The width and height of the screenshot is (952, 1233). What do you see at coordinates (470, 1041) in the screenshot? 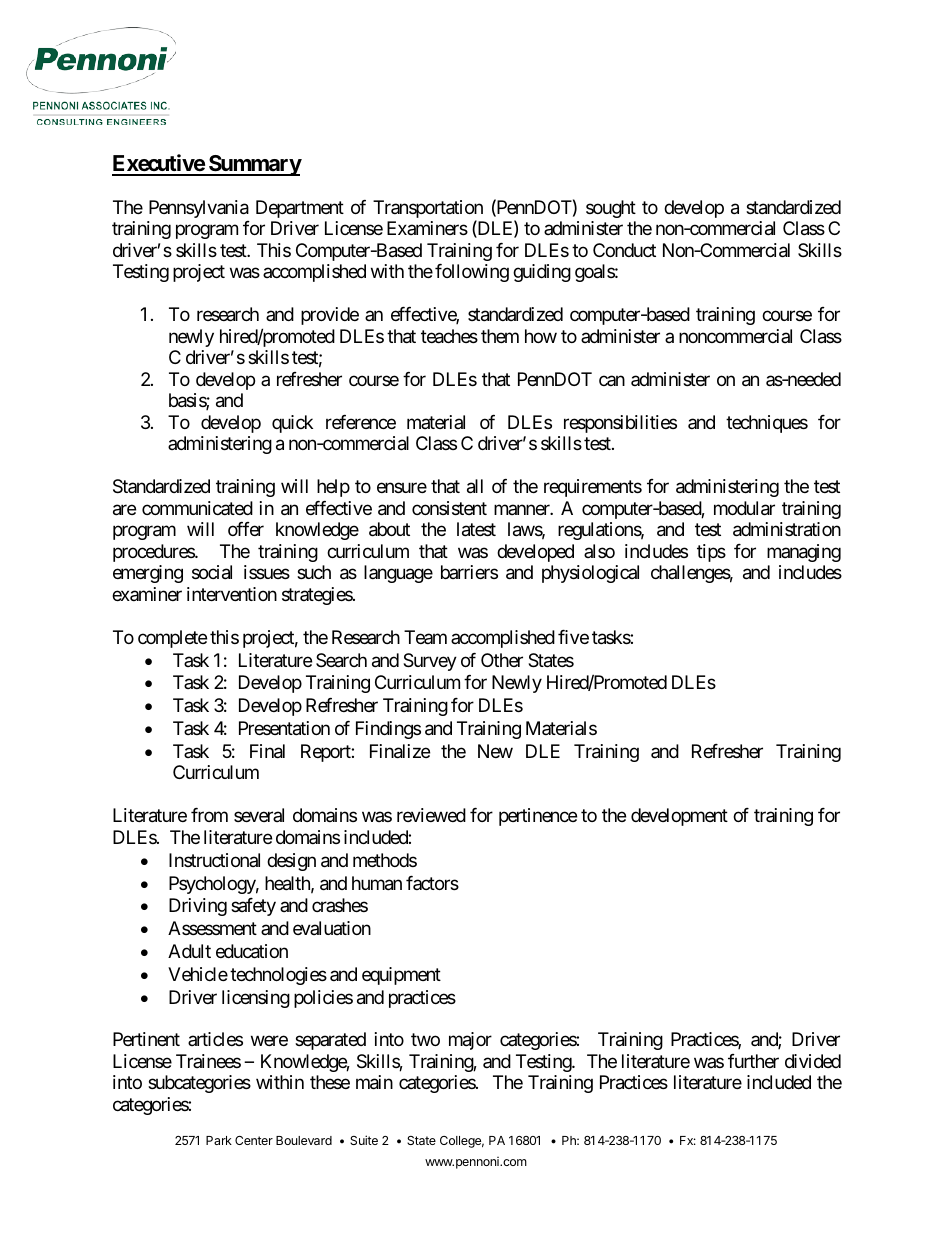
I see `major` at bounding box center [470, 1041].
